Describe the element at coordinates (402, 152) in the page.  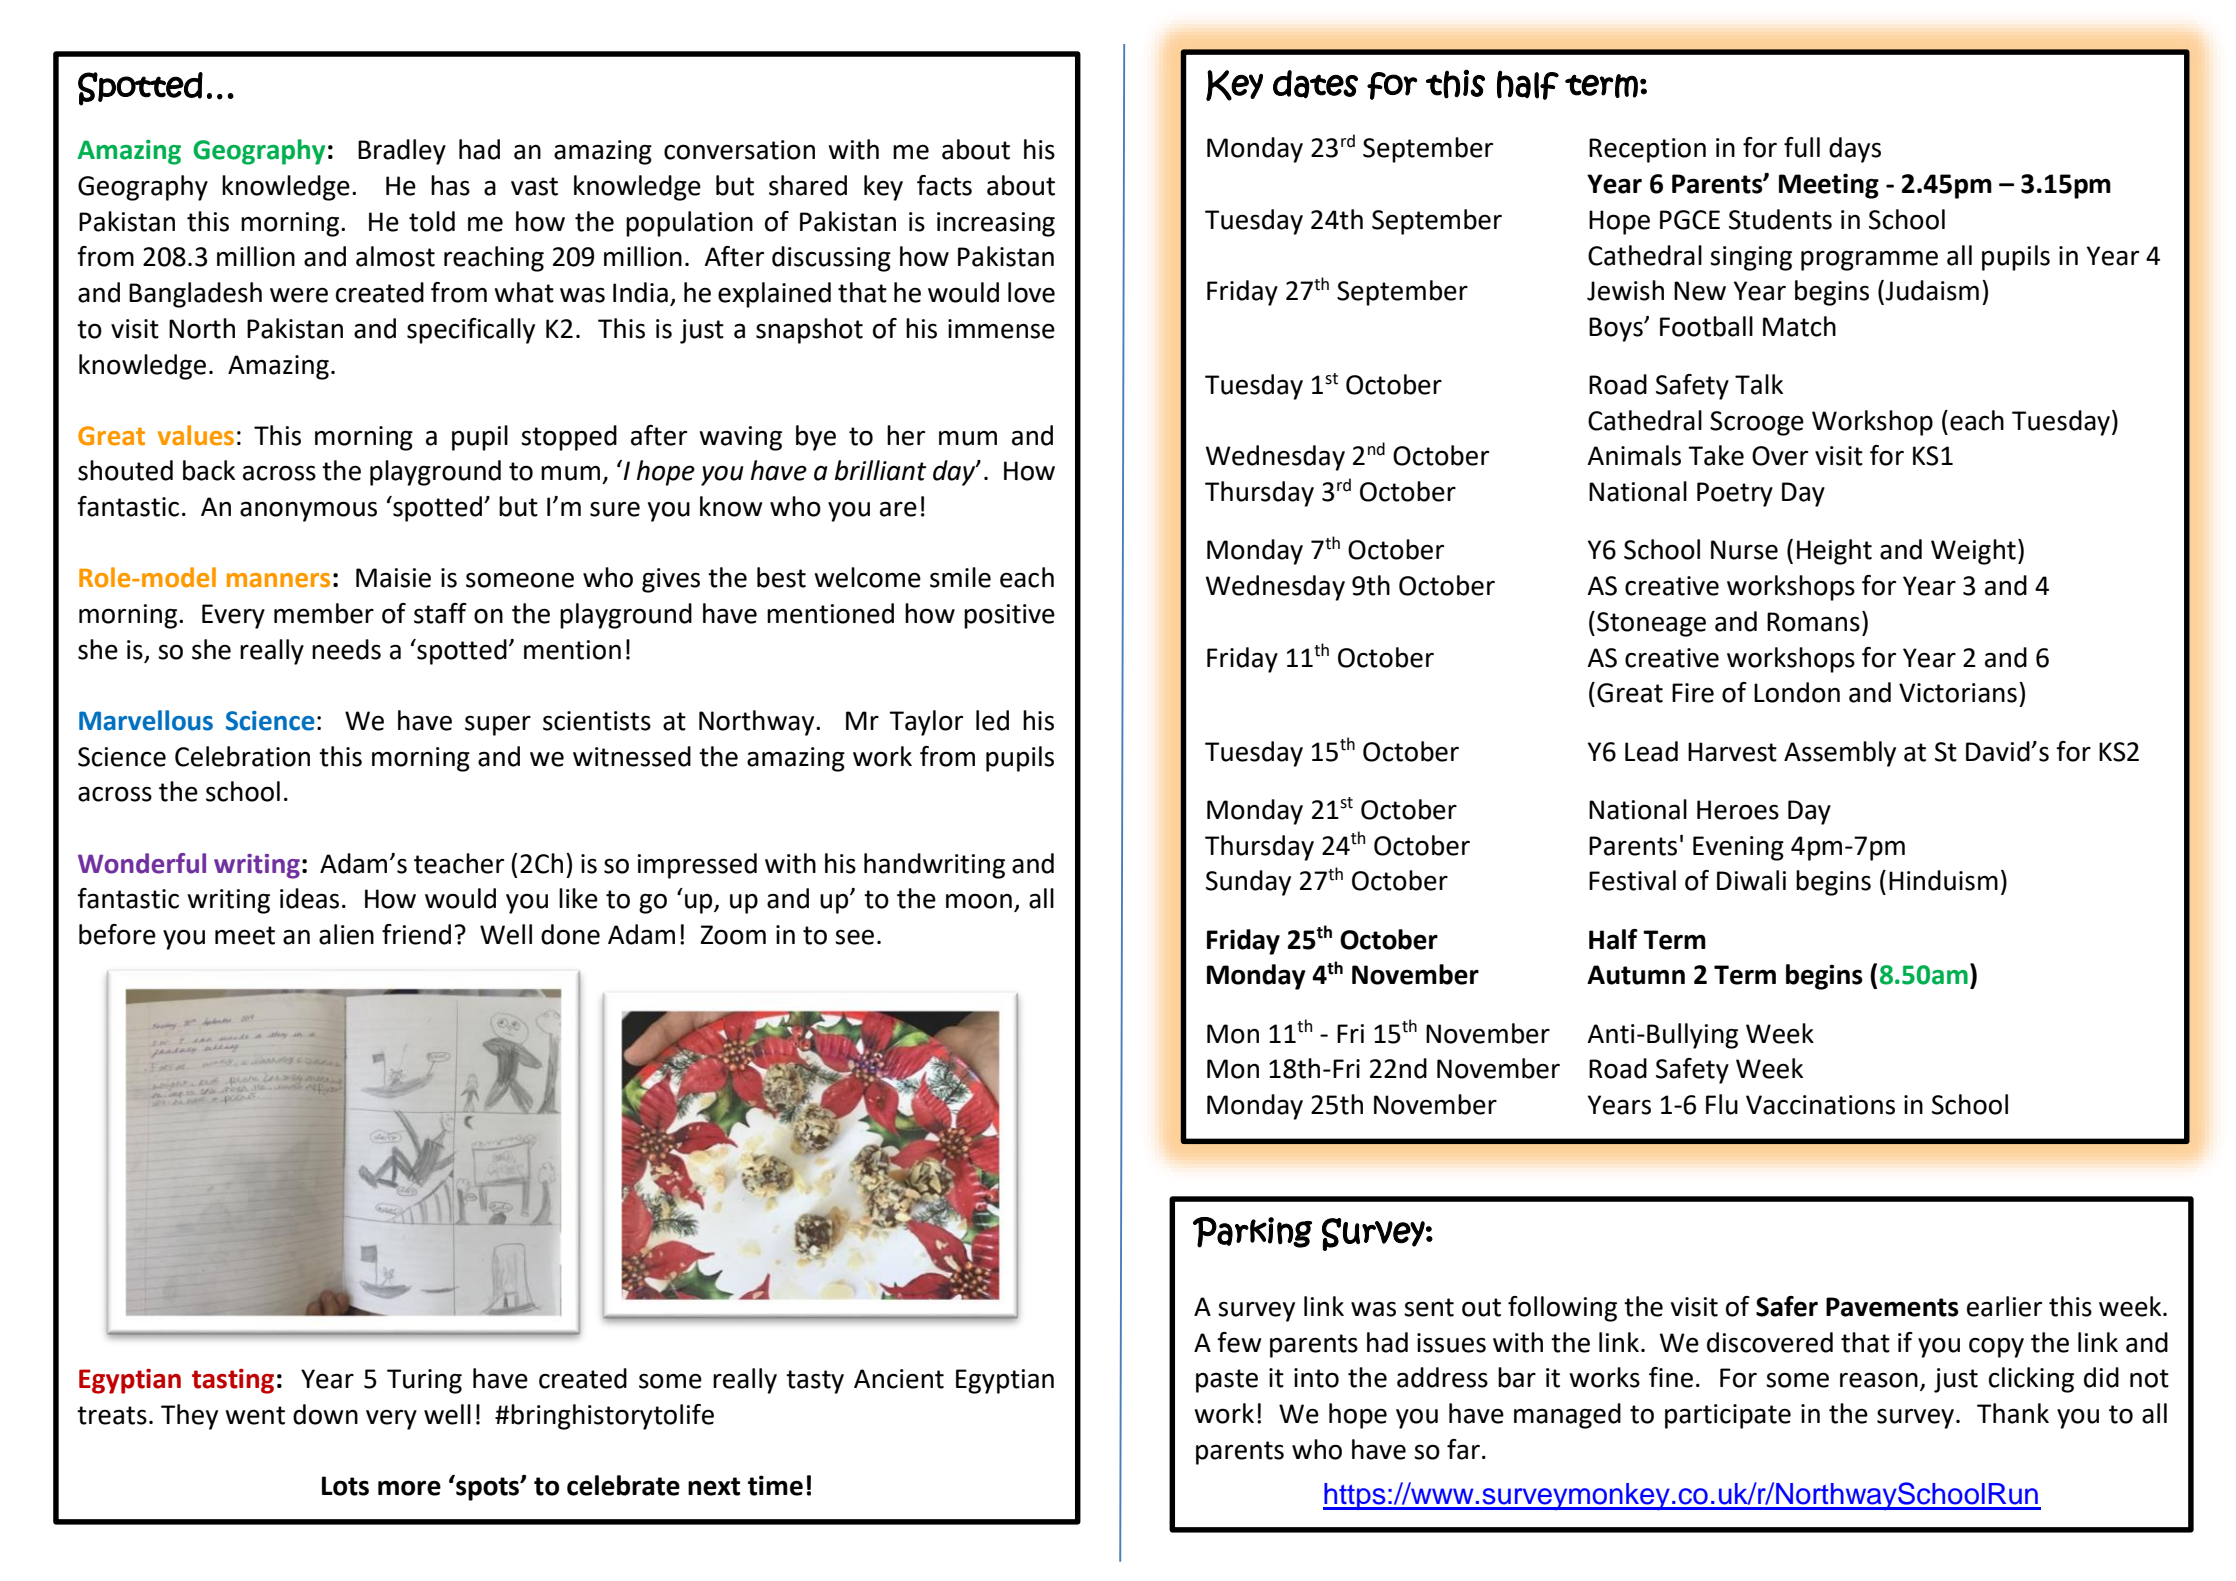
I see `Bradley` at that location.
